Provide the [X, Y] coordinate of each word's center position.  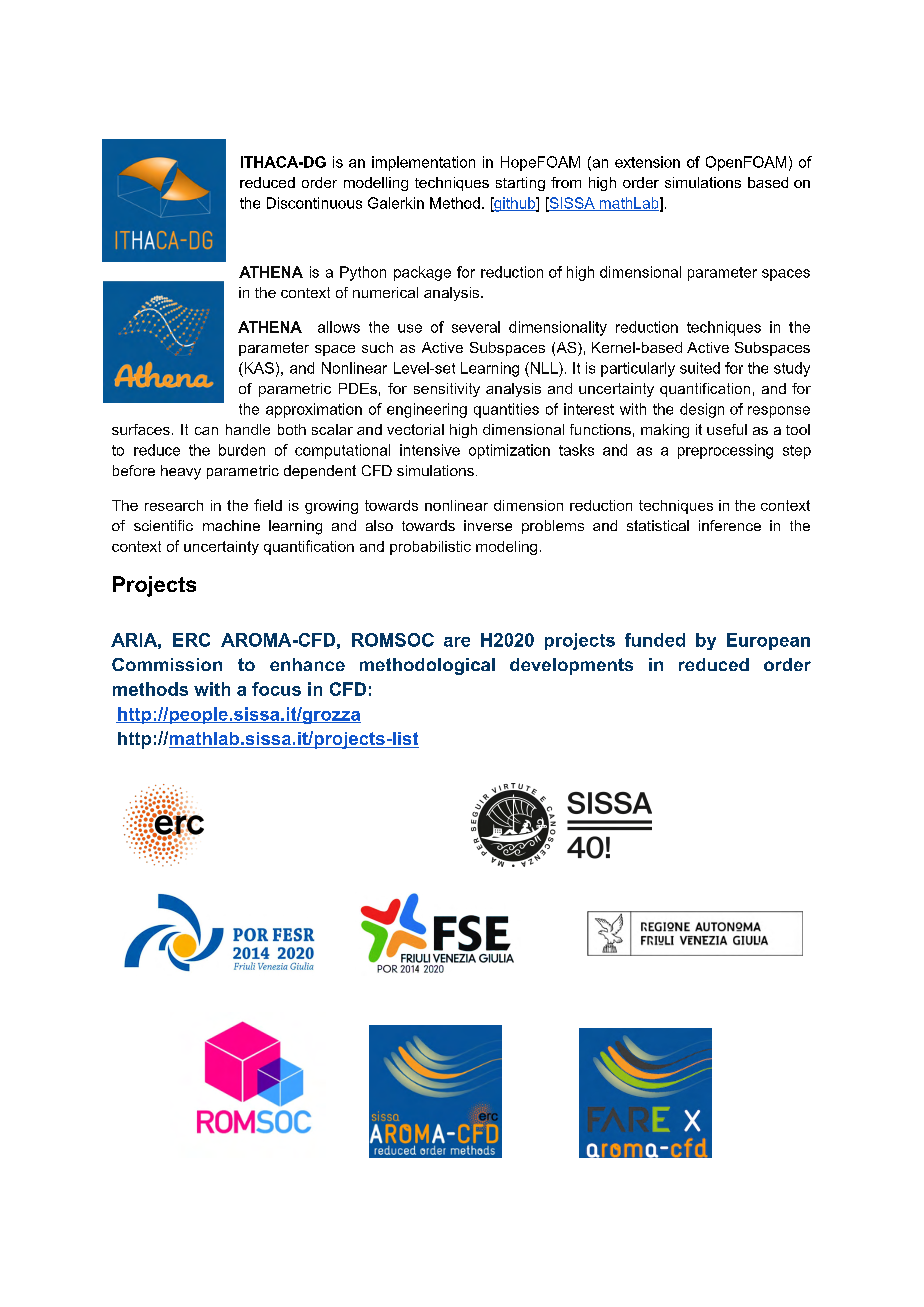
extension [647, 162]
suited [700, 368]
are [457, 642]
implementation [423, 163]
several [476, 327]
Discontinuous [314, 203]
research [174, 505]
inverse [488, 525]
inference [730, 525]
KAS [258, 368]
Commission [167, 664]
